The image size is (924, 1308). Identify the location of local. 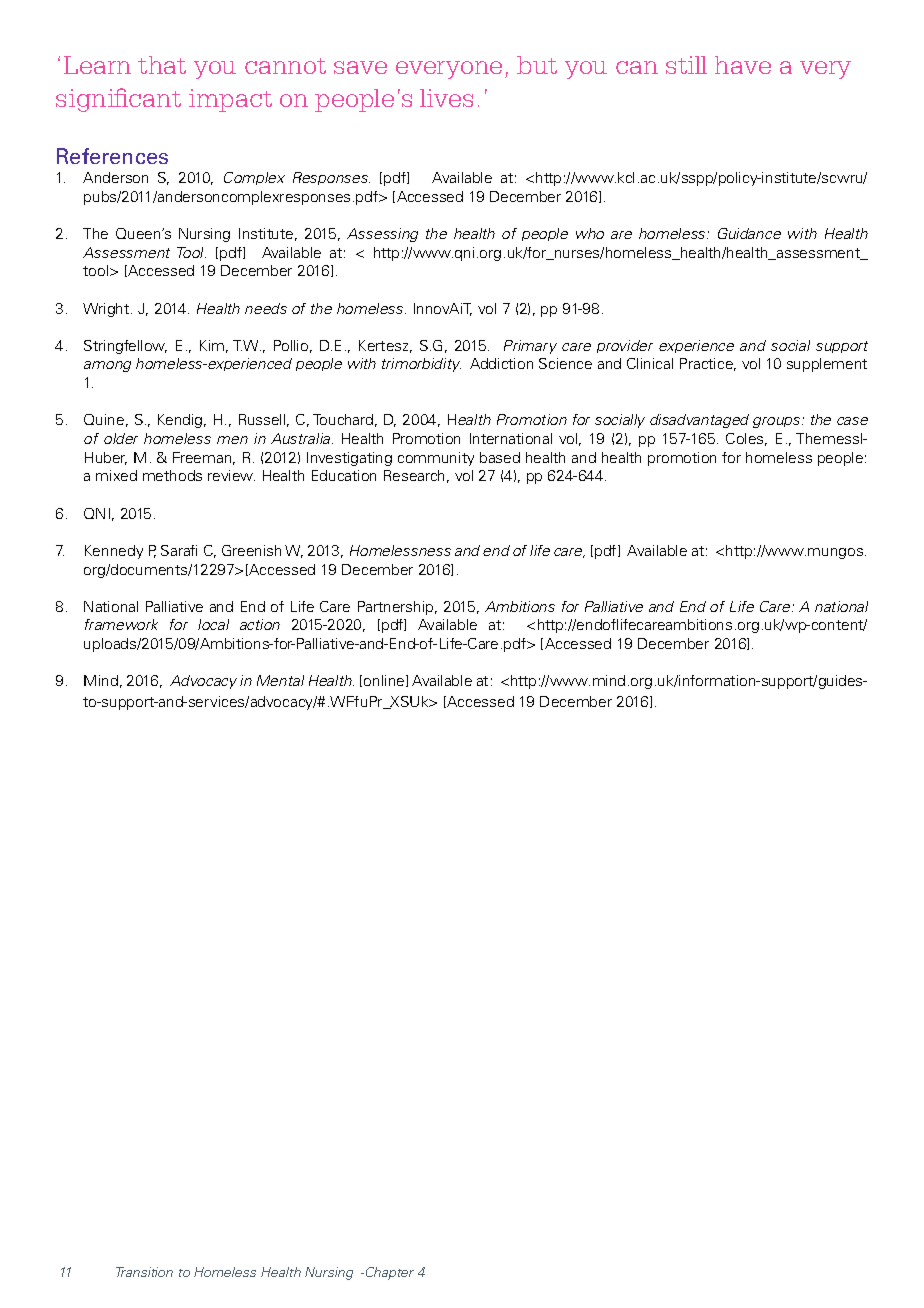
(213, 624).
